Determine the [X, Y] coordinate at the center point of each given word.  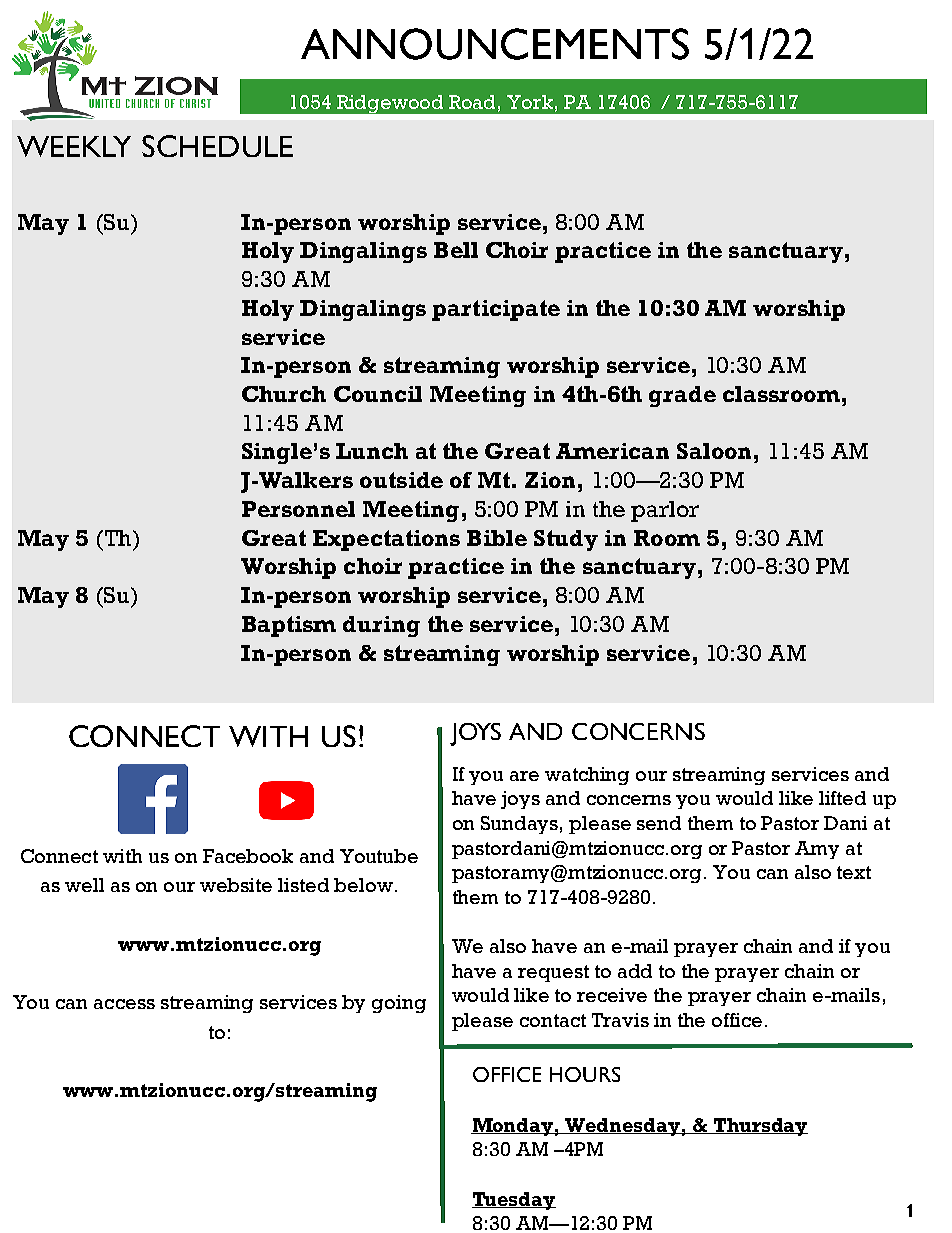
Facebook [248, 856]
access [124, 1004]
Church [284, 394]
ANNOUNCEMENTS [495, 44]
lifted [842, 798]
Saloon [714, 451]
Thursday [760, 1127]
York [530, 102]
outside [401, 480]
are [524, 776]
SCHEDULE [217, 146]
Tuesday [514, 1201]
